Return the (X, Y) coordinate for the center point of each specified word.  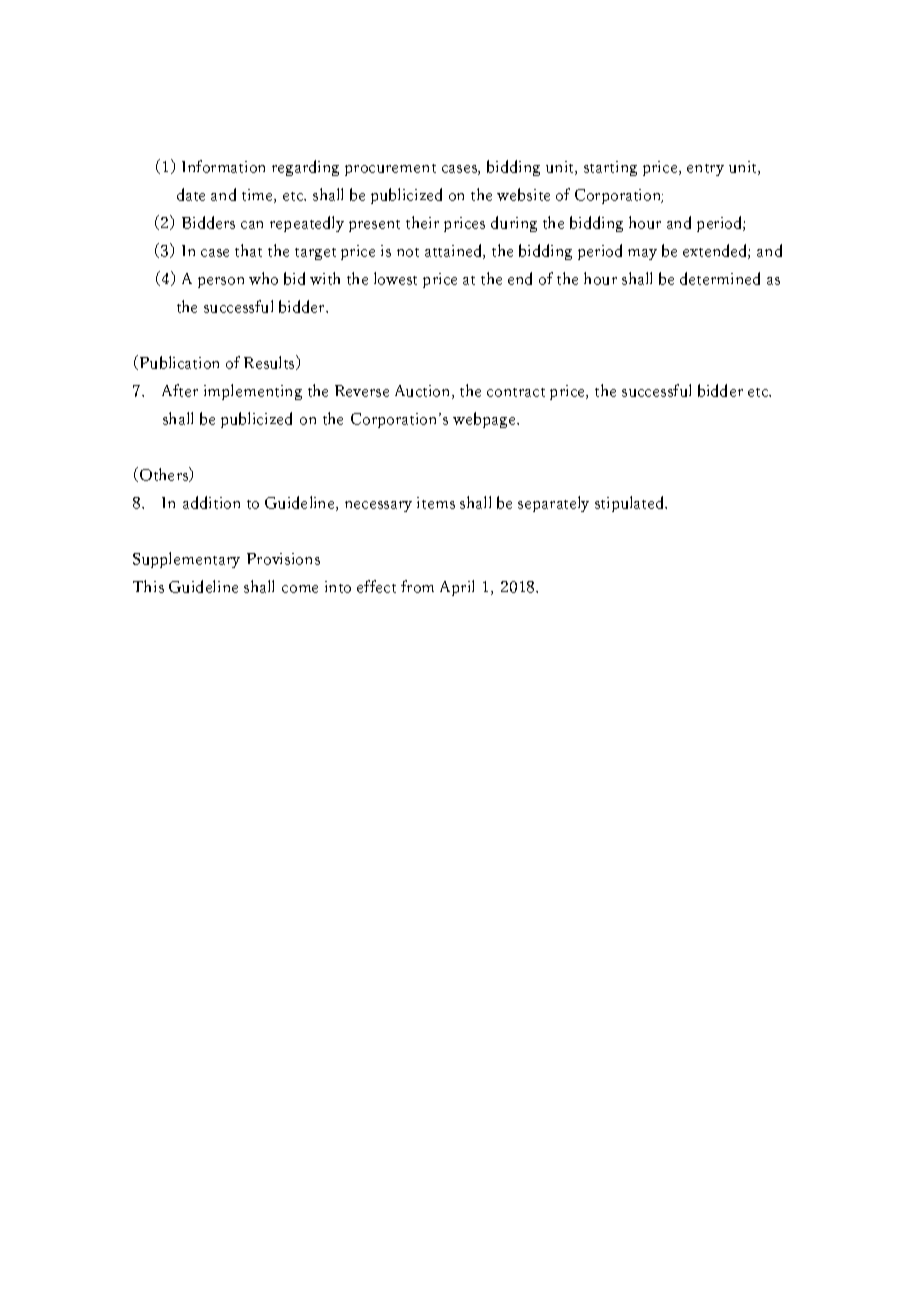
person (221, 282)
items (436, 503)
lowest (395, 278)
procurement (390, 170)
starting (610, 168)
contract (516, 392)
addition (211, 502)
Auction (424, 392)
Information (223, 166)
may (642, 254)
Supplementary (186, 560)
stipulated (631, 504)
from (417, 586)
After (180, 390)
